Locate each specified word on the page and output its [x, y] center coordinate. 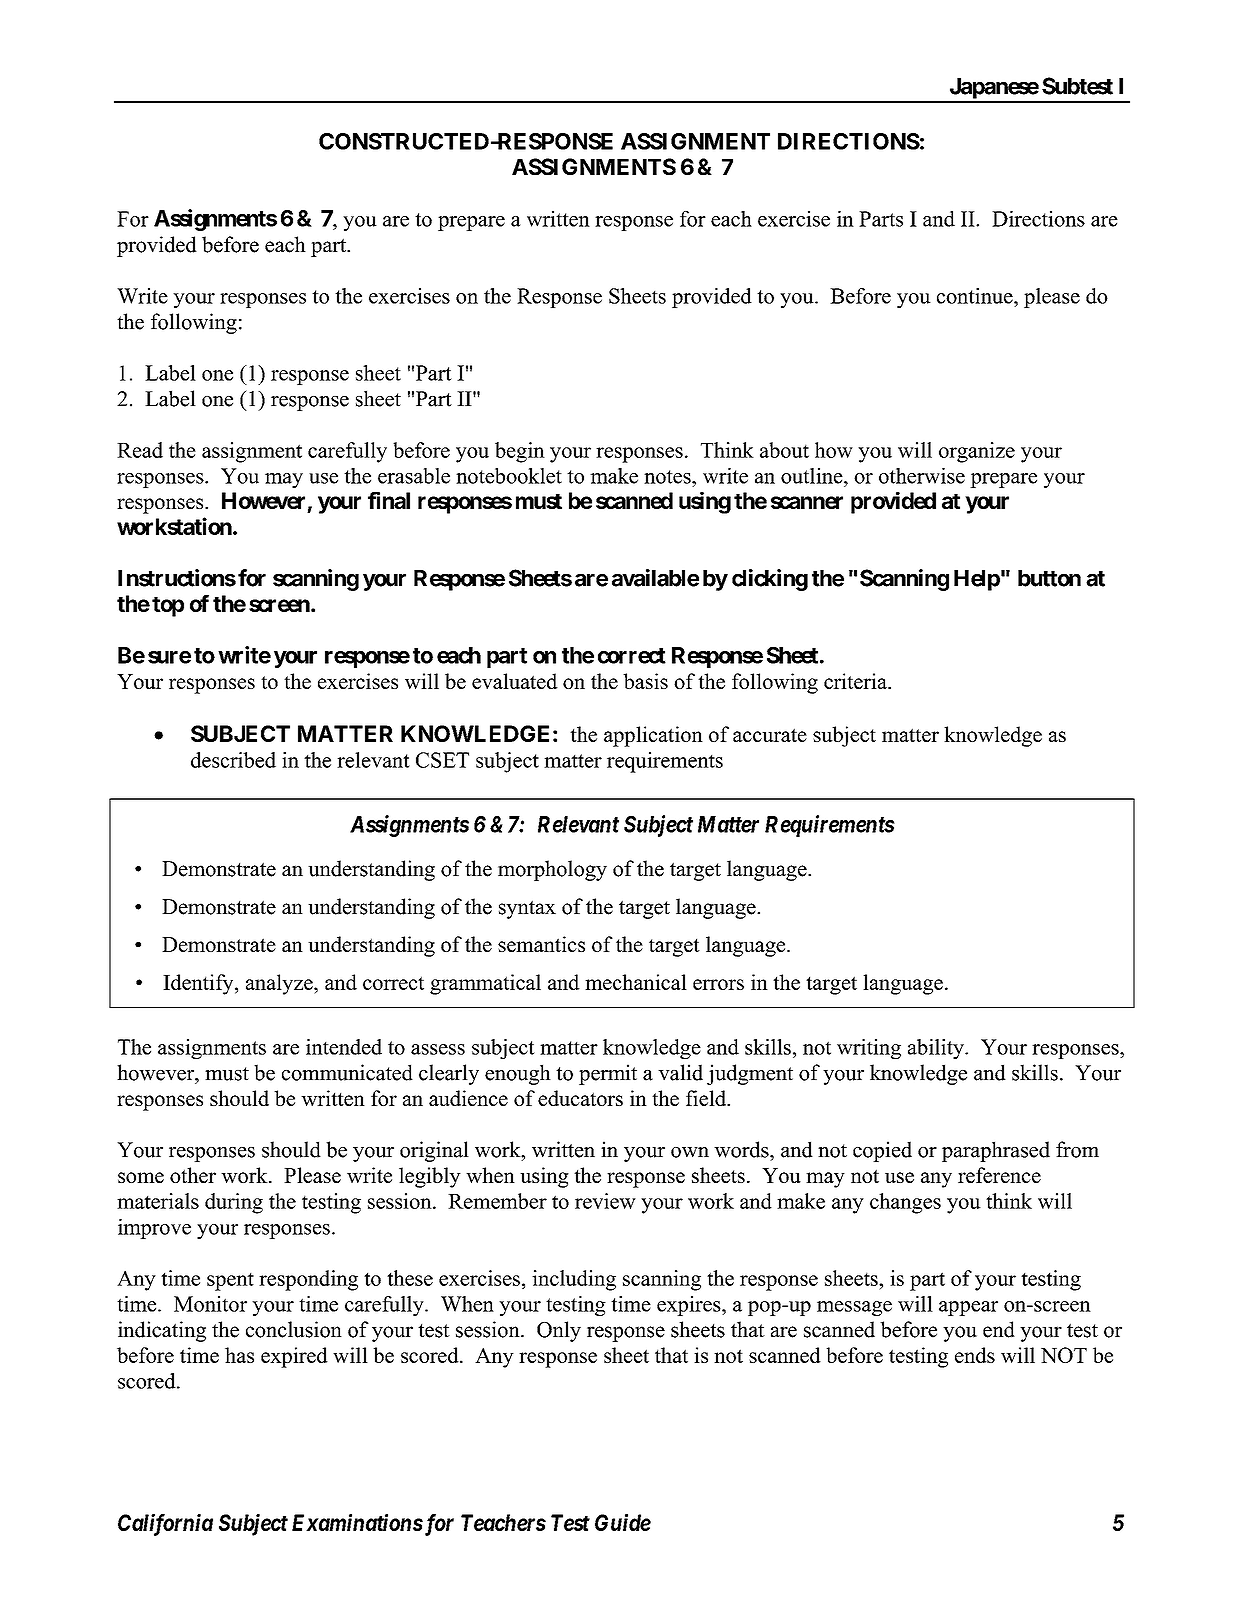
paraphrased [996, 1151]
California [165, 1525]
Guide [623, 1522]
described [233, 760]
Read [140, 450]
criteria [856, 681]
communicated [347, 1072]
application [653, 736]
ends [975, 1355]
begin [520, 452]
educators [580, 1098]
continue [976, 296]
